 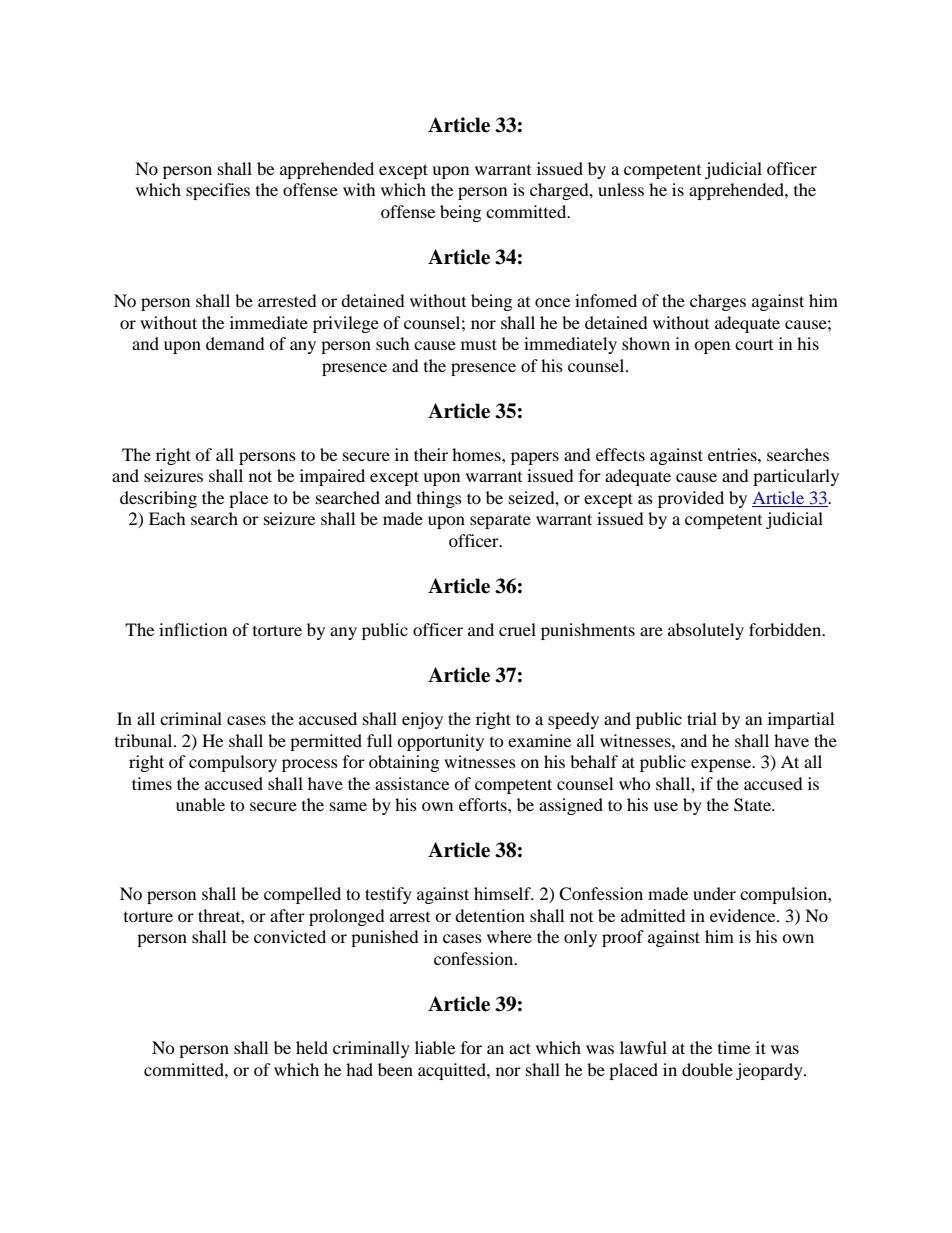 What do you see at coordinates (312, 1047) in the screenshot?
I see `held` at bounding box center [312, 1047].
